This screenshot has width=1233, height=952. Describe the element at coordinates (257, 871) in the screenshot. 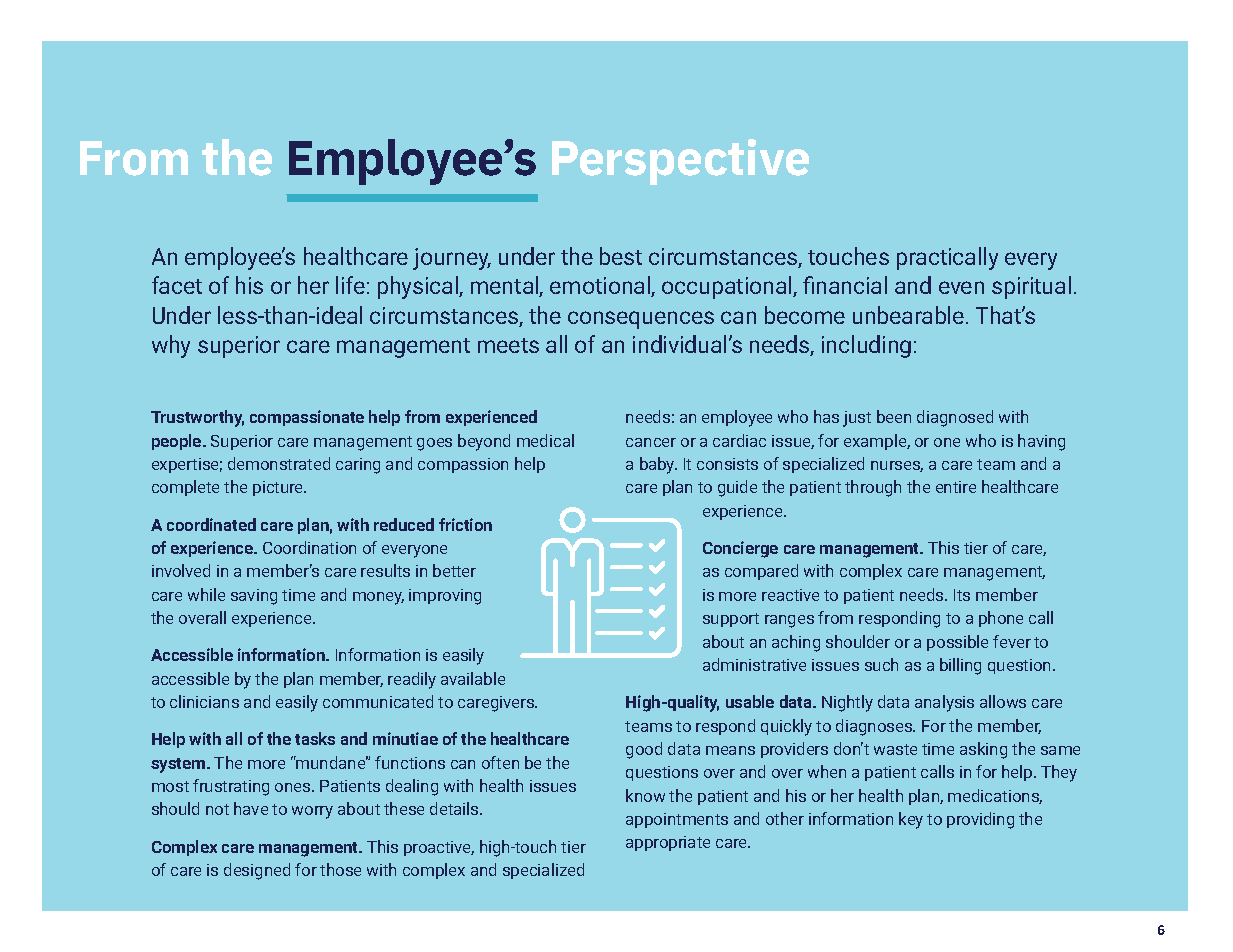

I see `designed` at that location.
